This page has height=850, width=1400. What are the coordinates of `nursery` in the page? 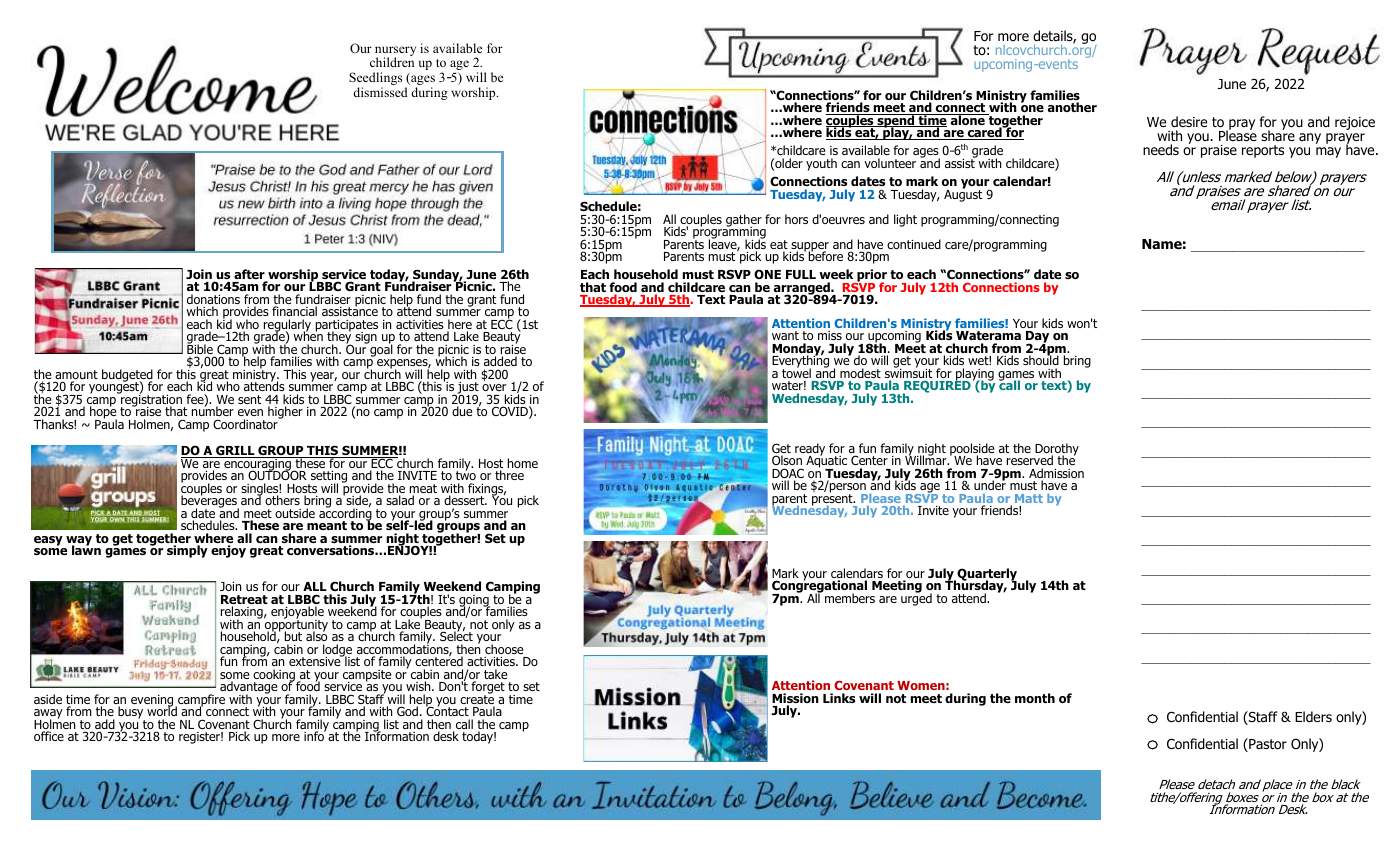 It's located at (395, 52).
